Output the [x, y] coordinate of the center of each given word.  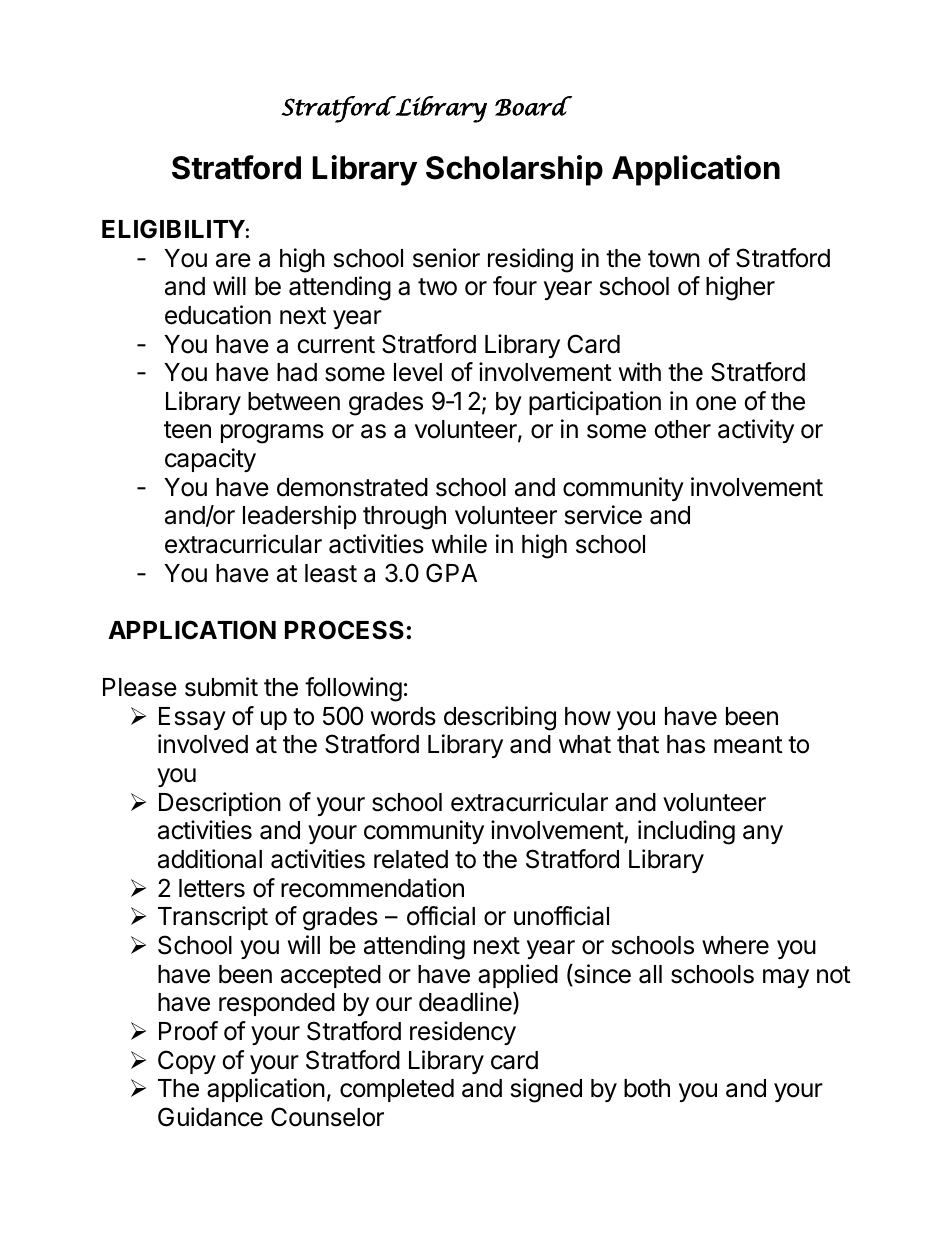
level [418, 372]
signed [546, 1090]
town [674, 259]
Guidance [210, 1117]
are [233, 260]
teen [187, 430]
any [763, 834]
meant [748, 745]
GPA [451, 573]
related [411, 859]
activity [756, 431]
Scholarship [514, 170]
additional [210, 859]
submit [221, 687]
